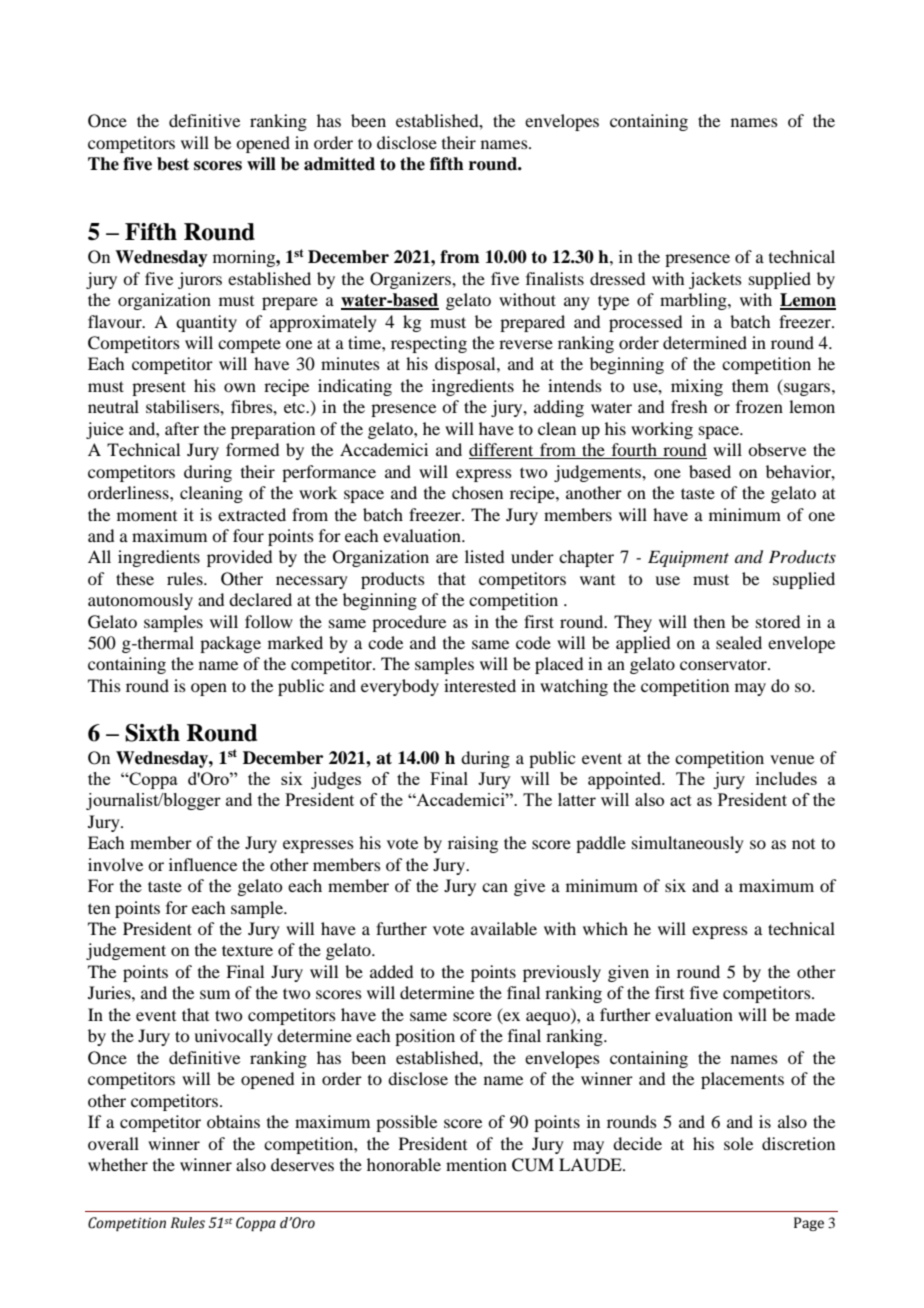 The image size is (924, 1308). Describe the element at coordinates (504, 928) in the document. I see `available` at that location.
